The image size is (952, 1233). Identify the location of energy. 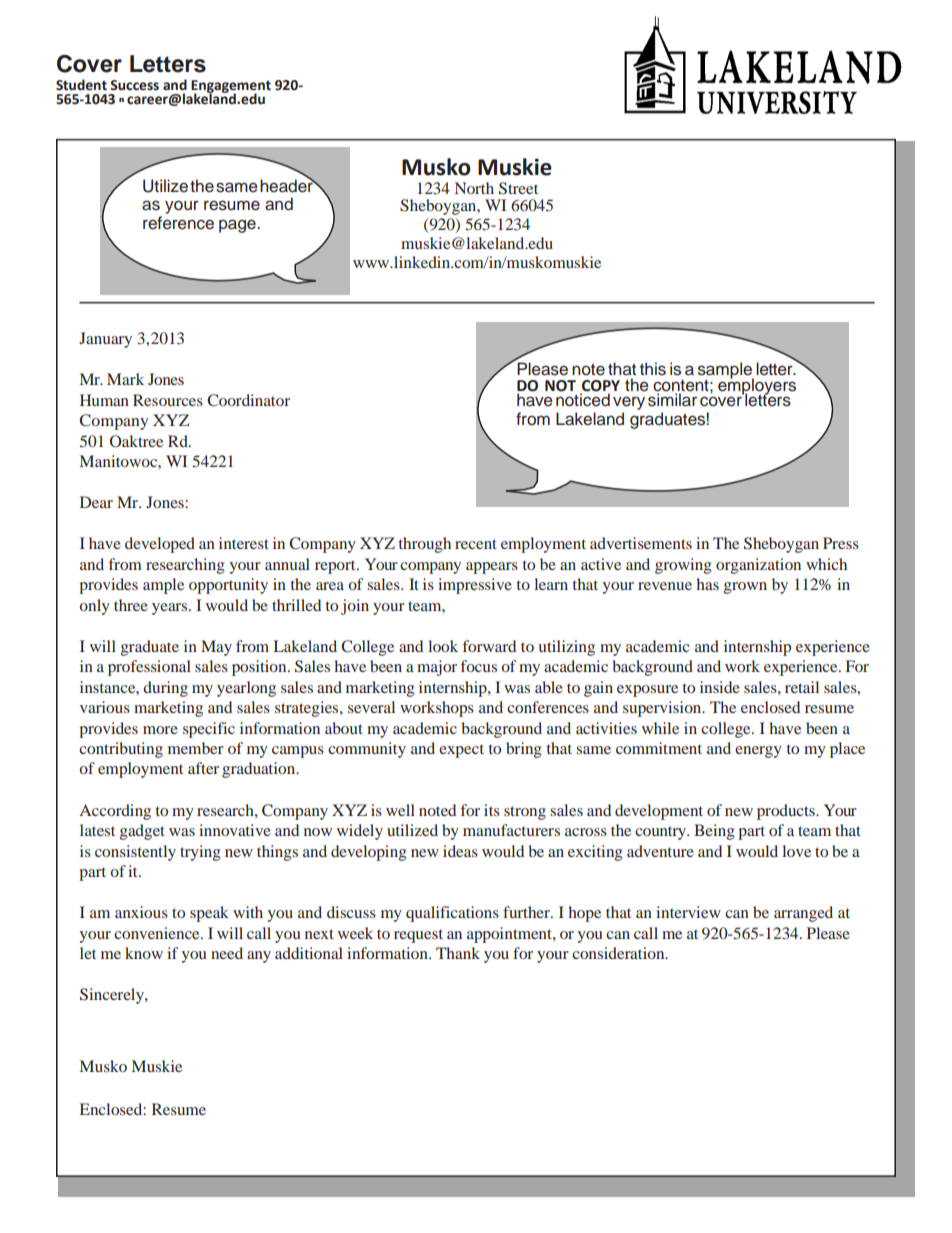
(758, 752).
